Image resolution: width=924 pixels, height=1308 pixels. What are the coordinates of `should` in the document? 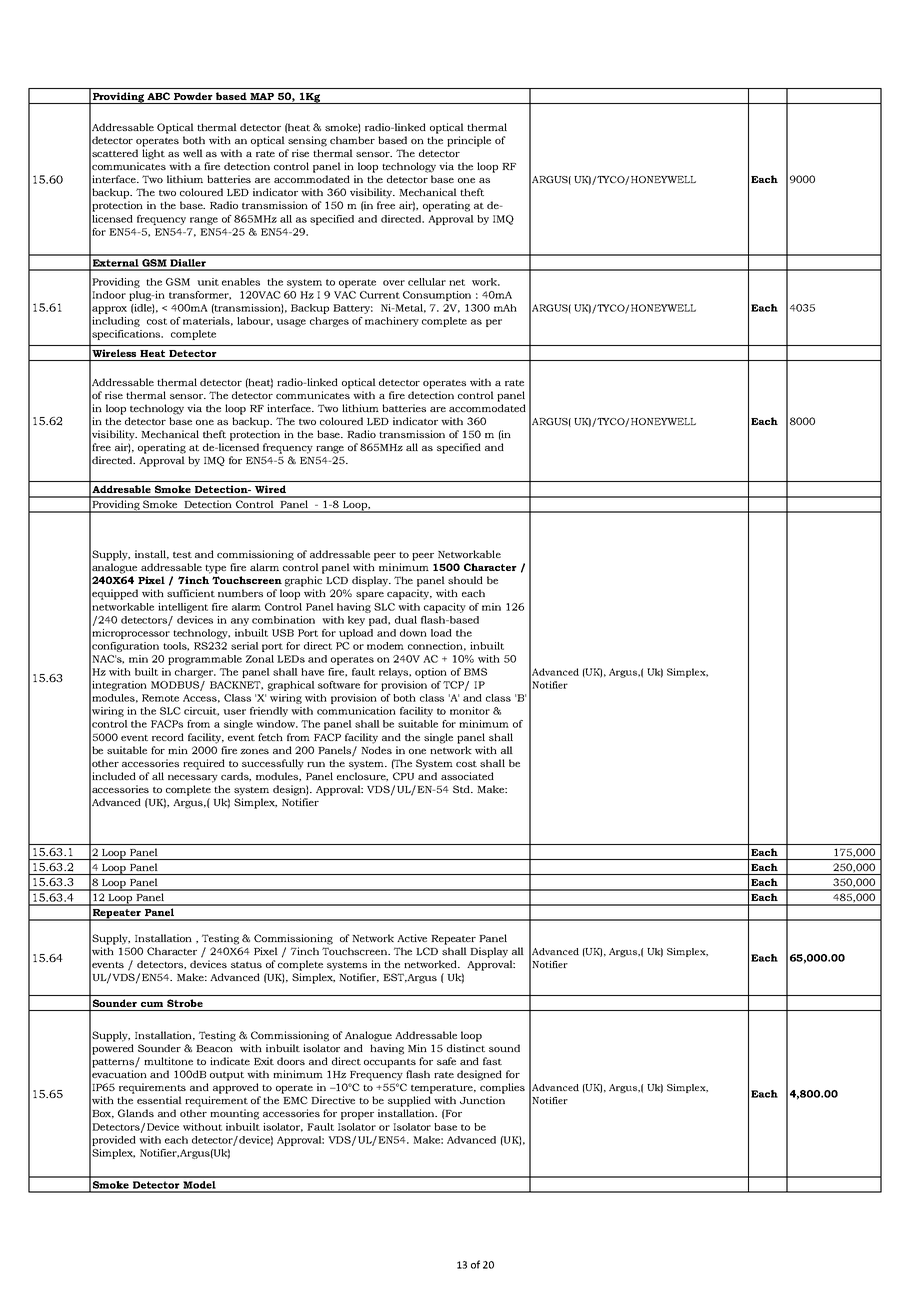 It's located at (465, 580).
